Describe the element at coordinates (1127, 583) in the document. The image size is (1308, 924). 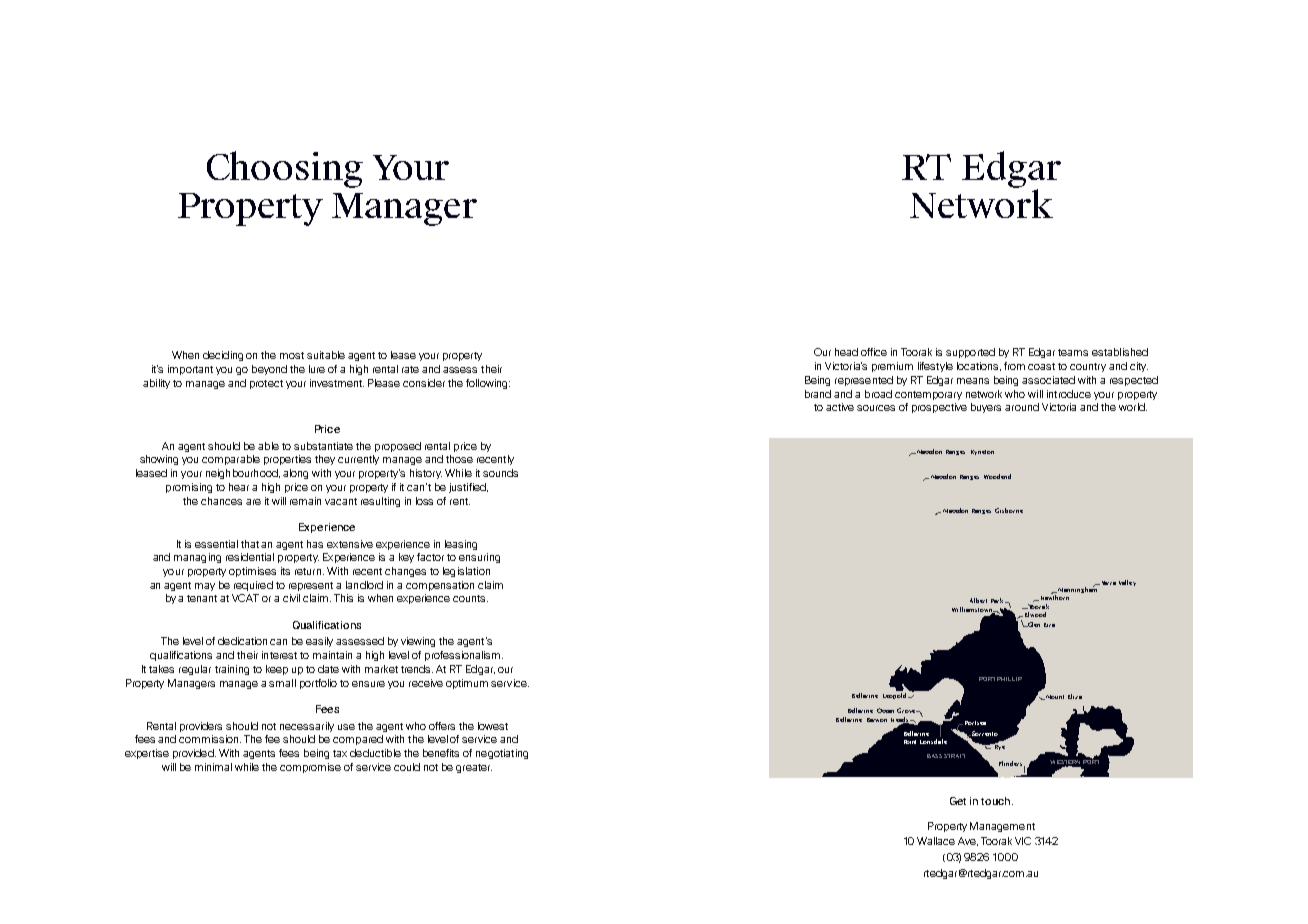
I see `Valley` at that location.
